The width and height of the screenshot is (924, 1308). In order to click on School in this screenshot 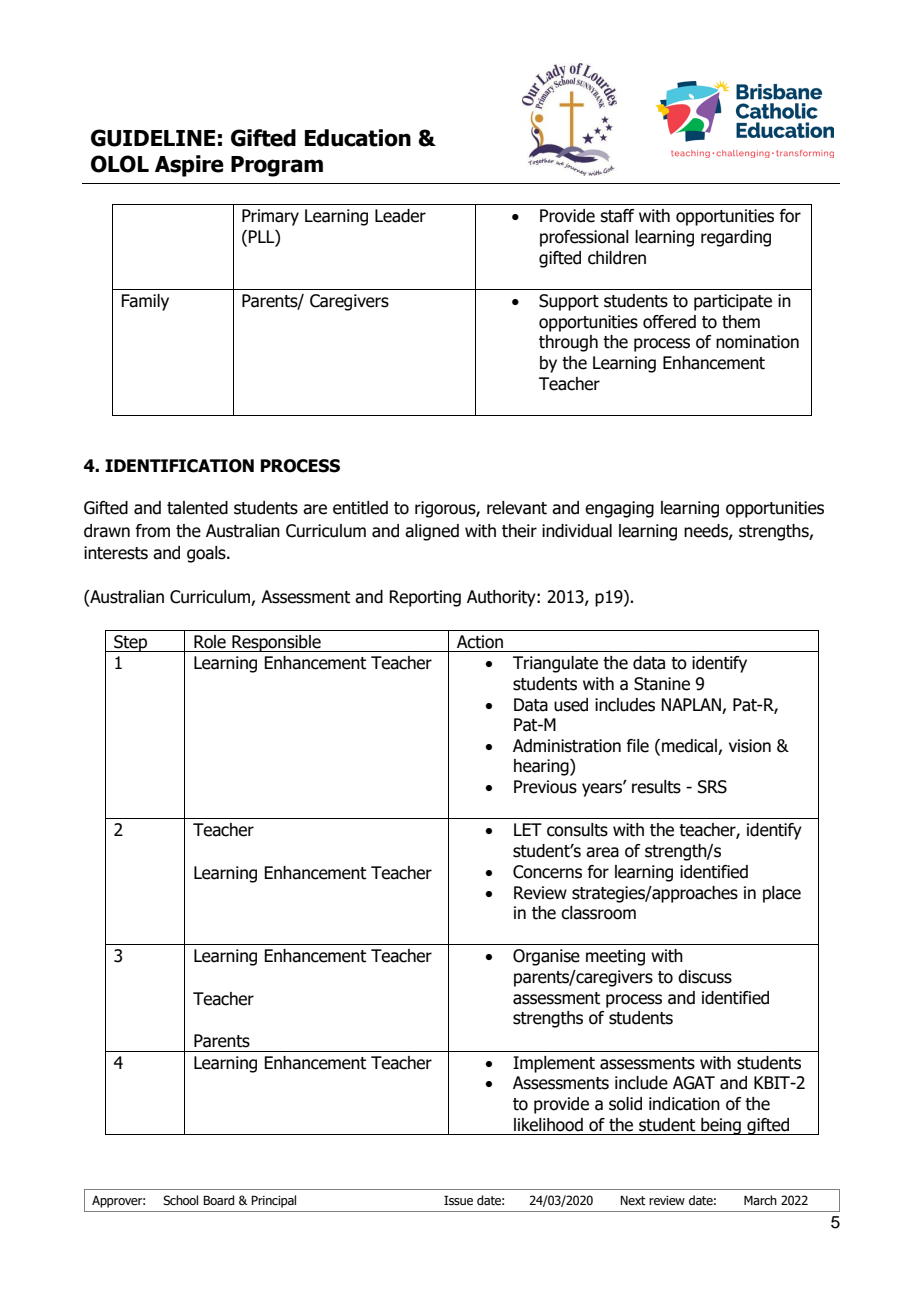, I will do `click(180, 1200)`.
